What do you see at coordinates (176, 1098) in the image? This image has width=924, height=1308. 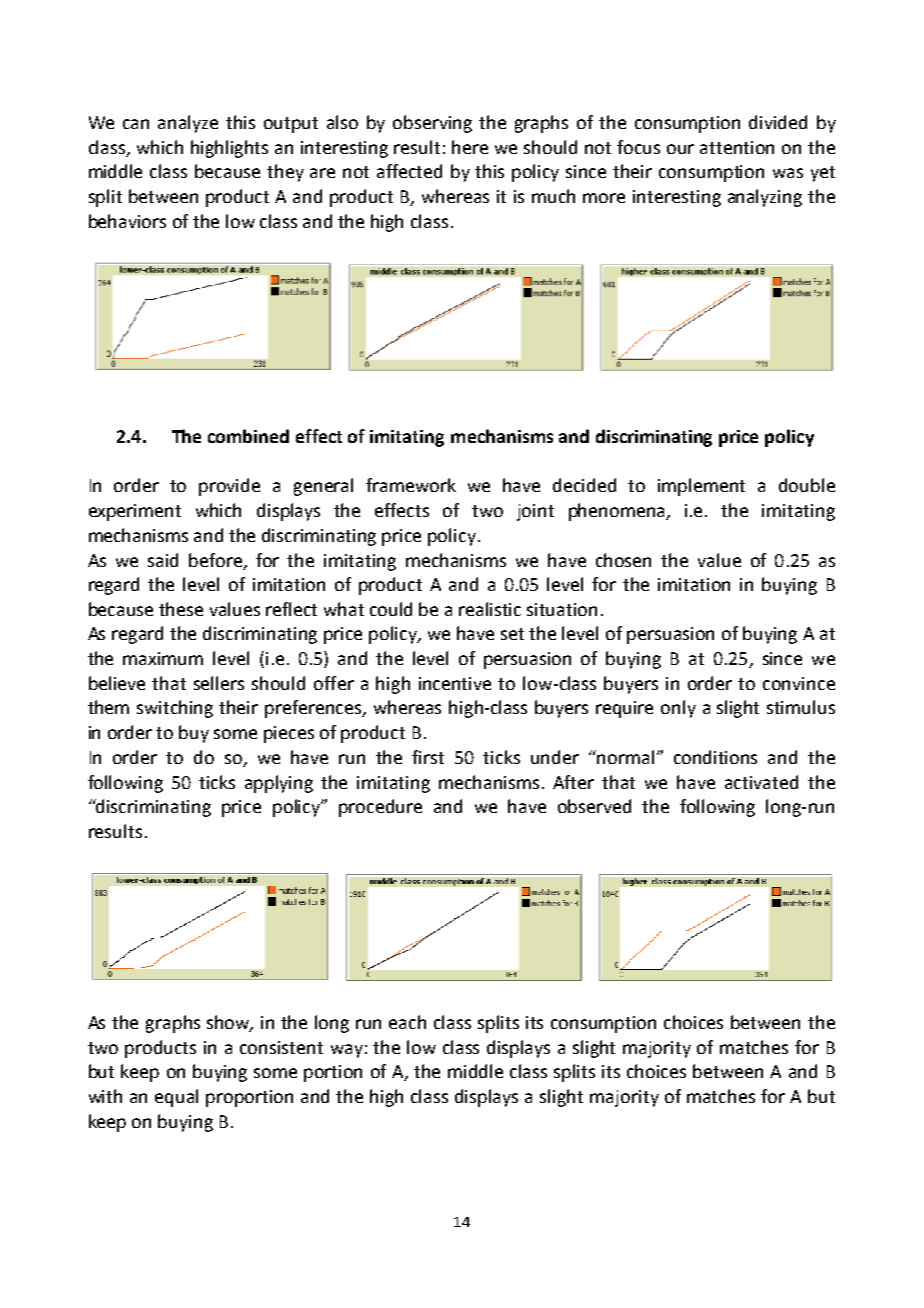 I see `equal` at bounding box center [176, 1098].
